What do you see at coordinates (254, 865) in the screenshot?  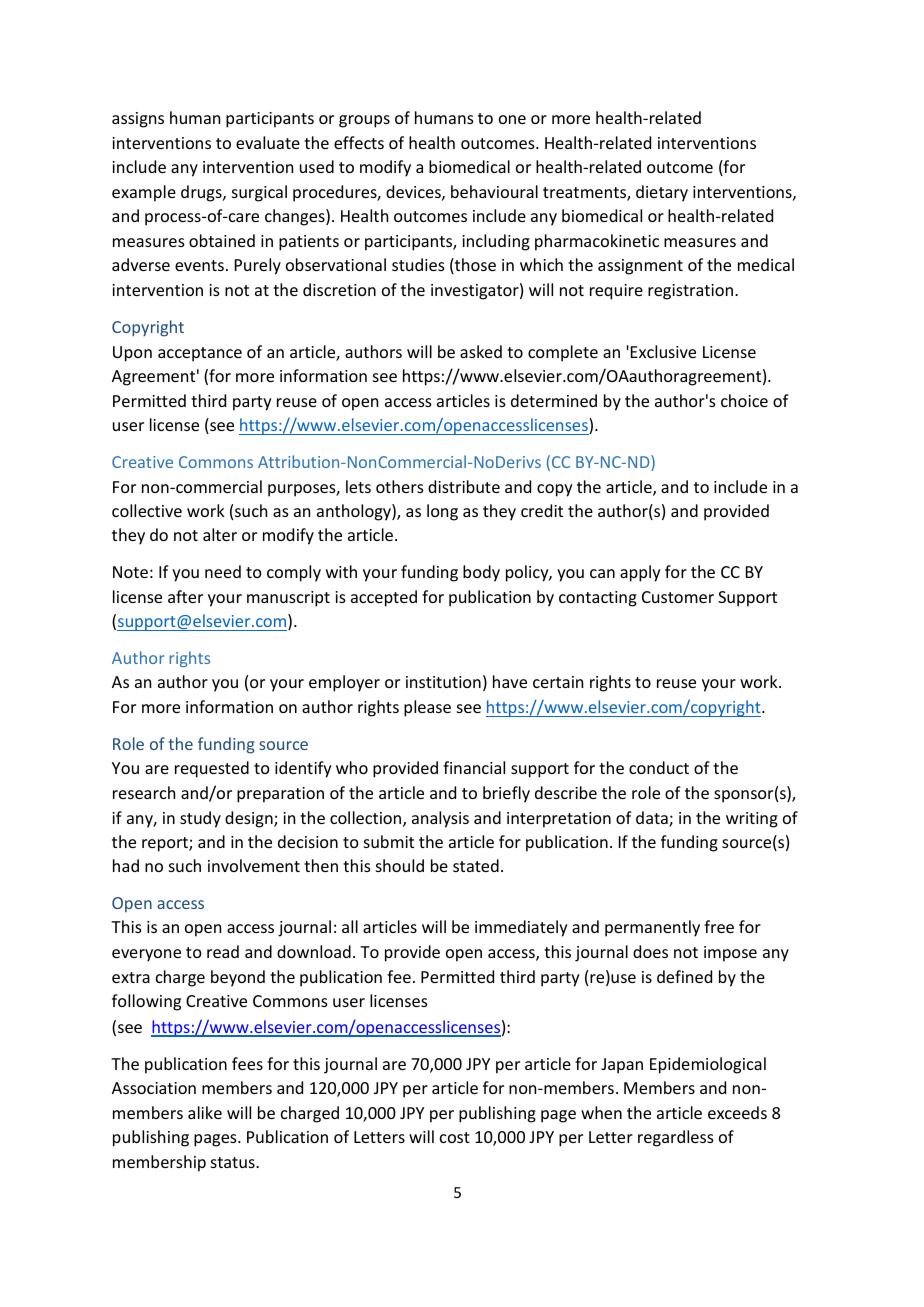 I see `involvement` at bounding box center [254, 865].
